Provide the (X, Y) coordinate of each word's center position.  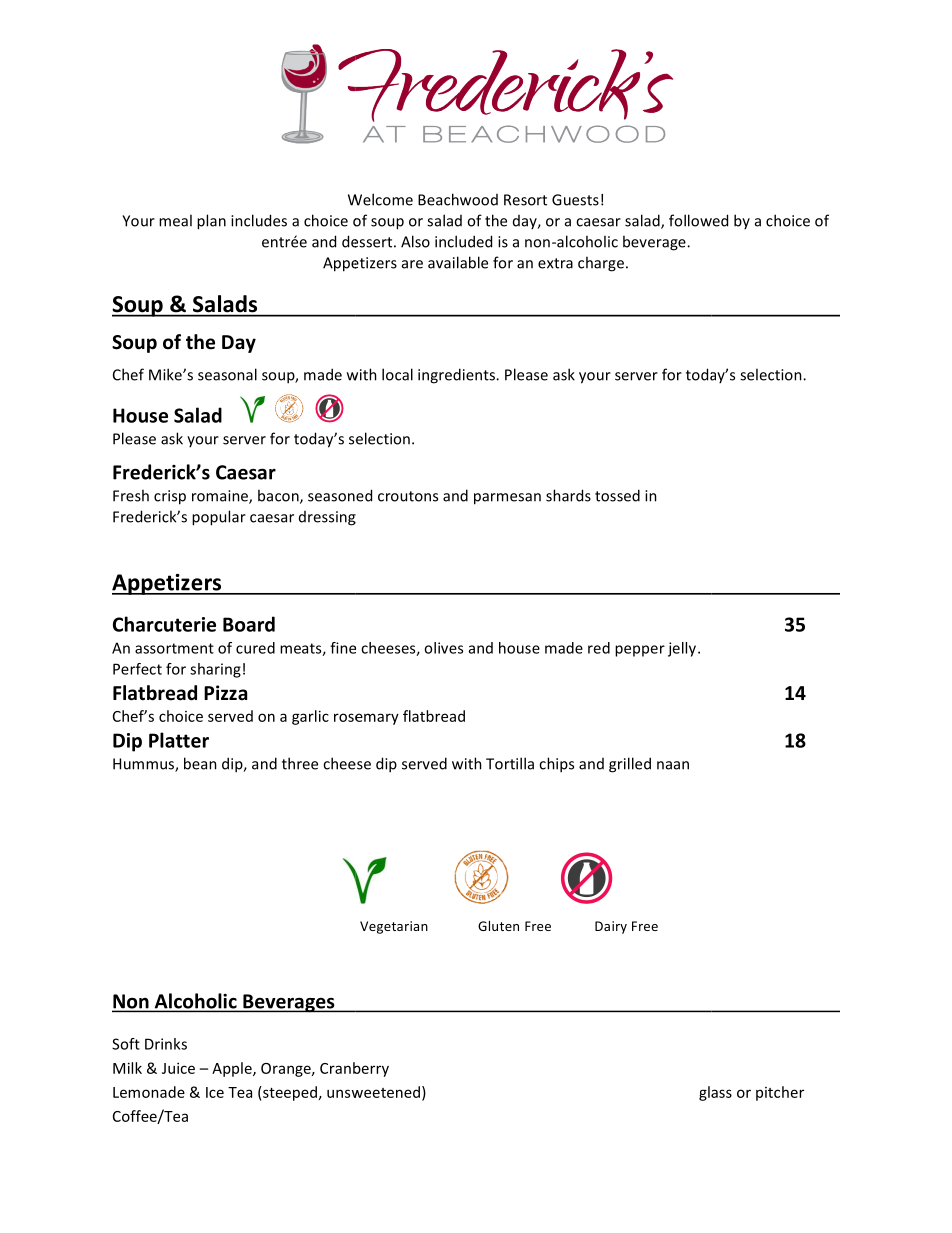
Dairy (611, 927)
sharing (215, 670)
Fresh (131, 495)
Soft (126, 1044)
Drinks (166, 1044)
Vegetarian (394, 927)
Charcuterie (164, 624)
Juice (178, 1068)
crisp (170, 497)
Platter (179, 740)
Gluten (498, 926)
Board (249, 624)
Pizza (225, 693)
